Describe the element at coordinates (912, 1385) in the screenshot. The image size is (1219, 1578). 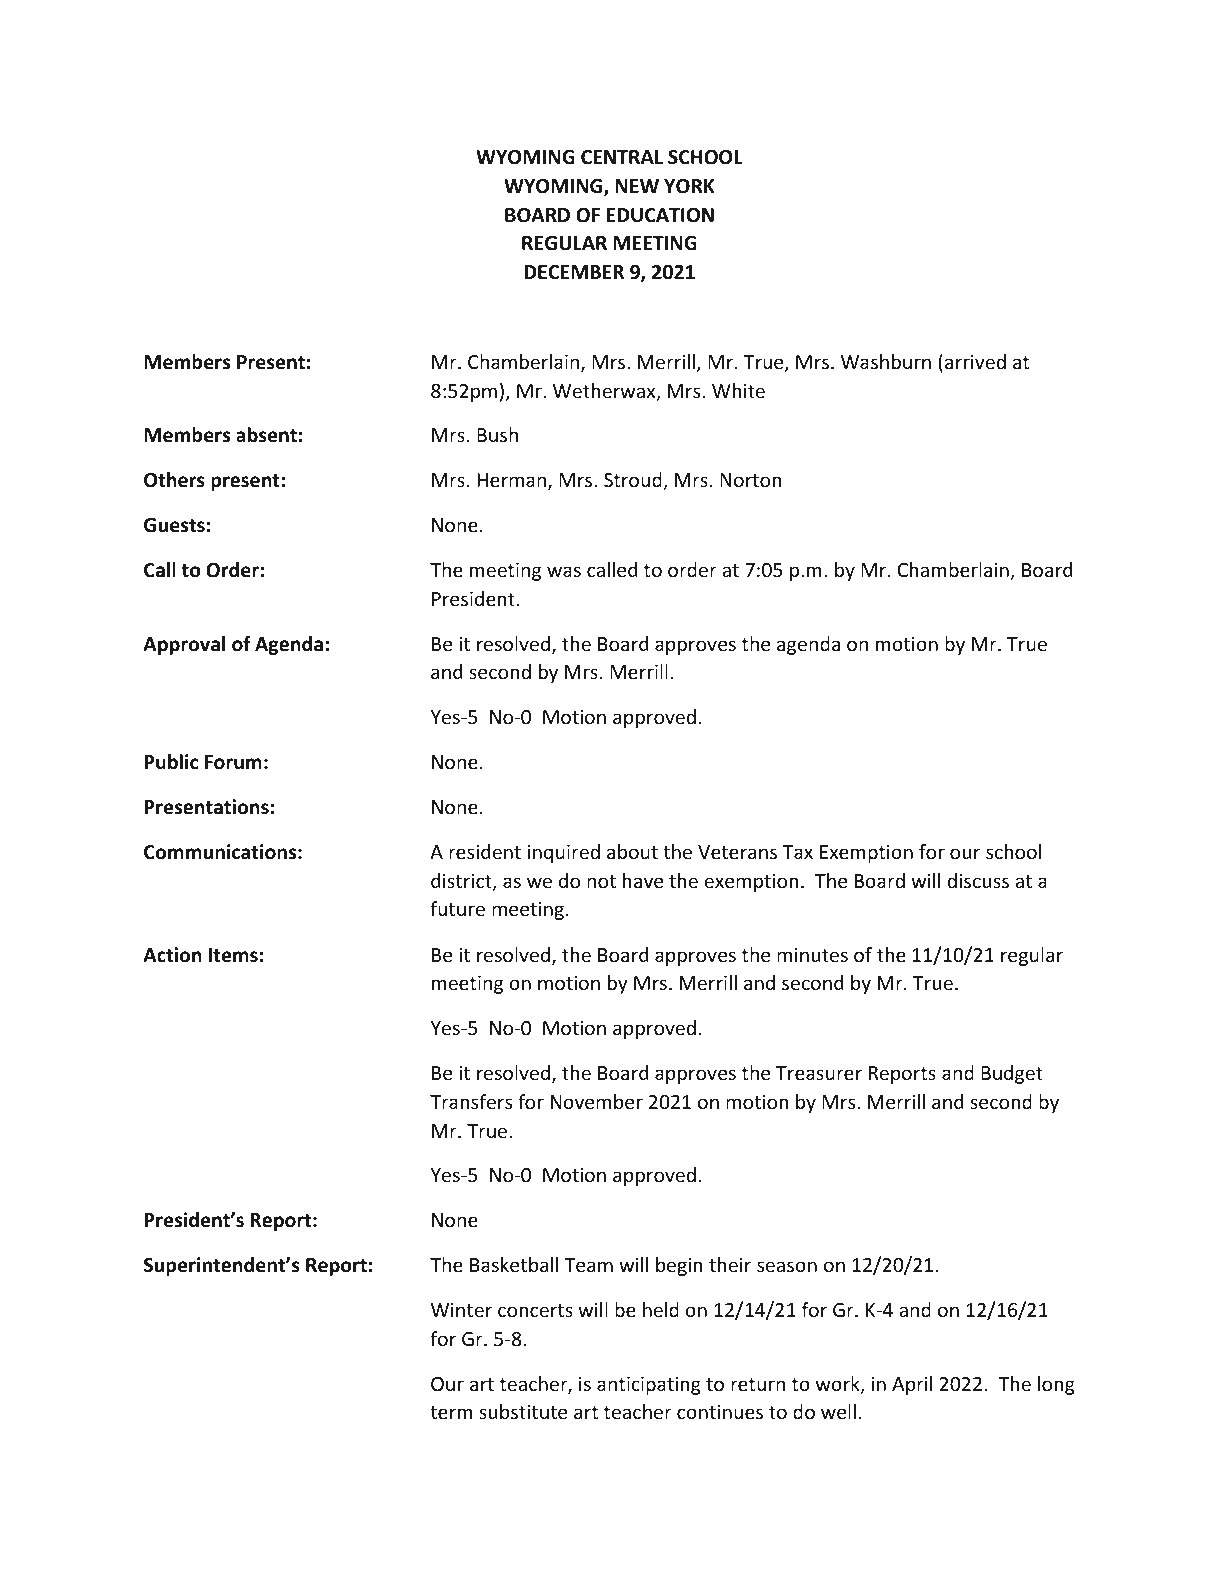
I see `April` at that location.
